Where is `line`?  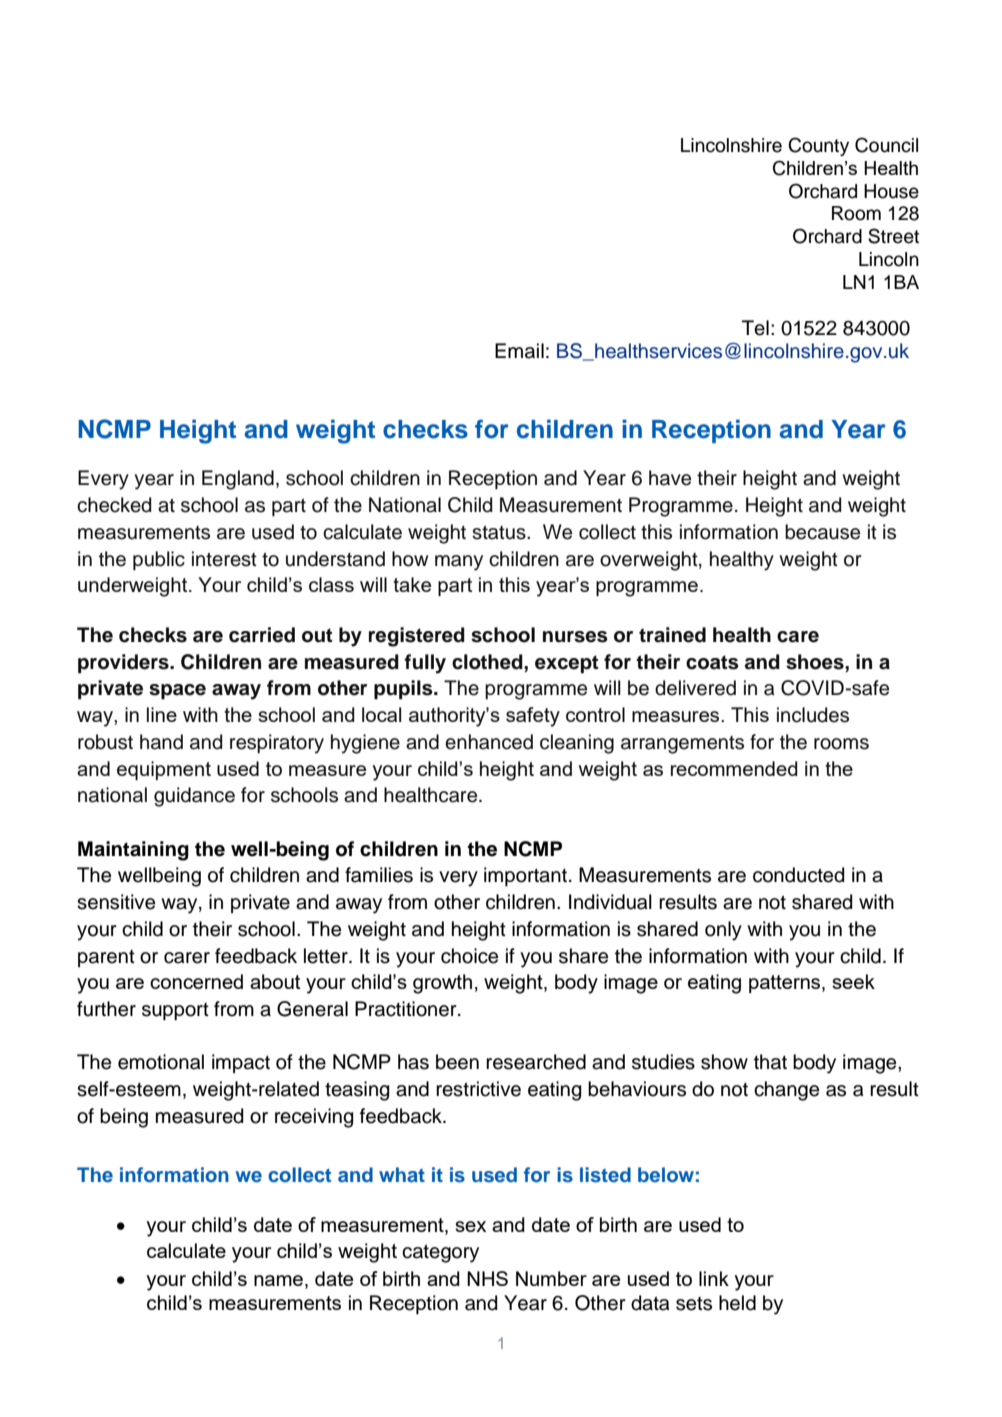
line is located at coordinates (162, 714).
